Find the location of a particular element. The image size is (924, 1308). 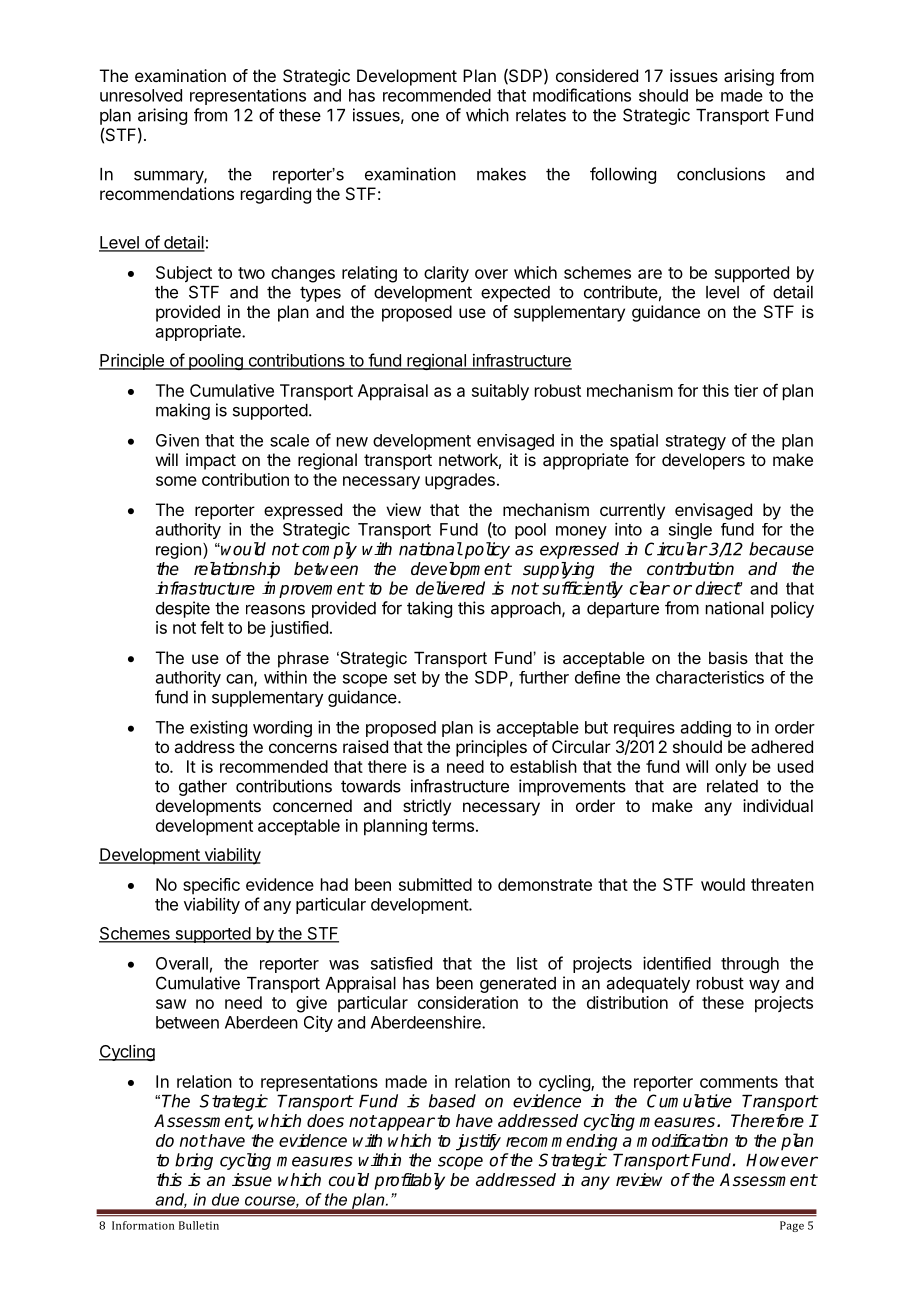

developers is located at coordinates (703, 461).
